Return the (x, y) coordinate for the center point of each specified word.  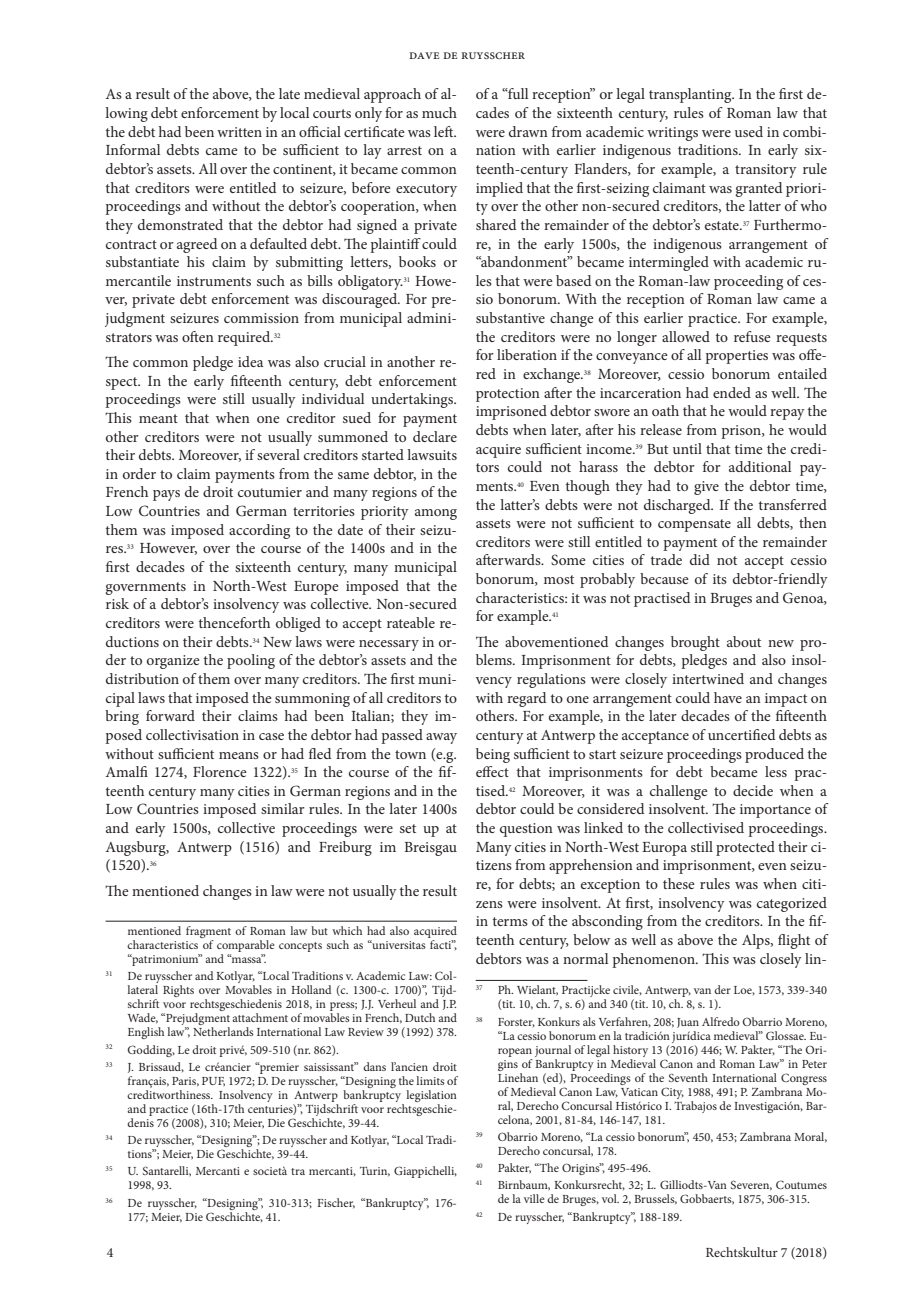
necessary (389, 645)
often (198, 336)
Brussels (655, 1199)
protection (508, 395)
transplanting (691, 95)
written (239, 132)
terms (510, 921)
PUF (213, 1082)
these (679, 883)
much (439, 112)
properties (736, 357)
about (744, 641)
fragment (208, 933)
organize (173, 662)
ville (534, 1198)
